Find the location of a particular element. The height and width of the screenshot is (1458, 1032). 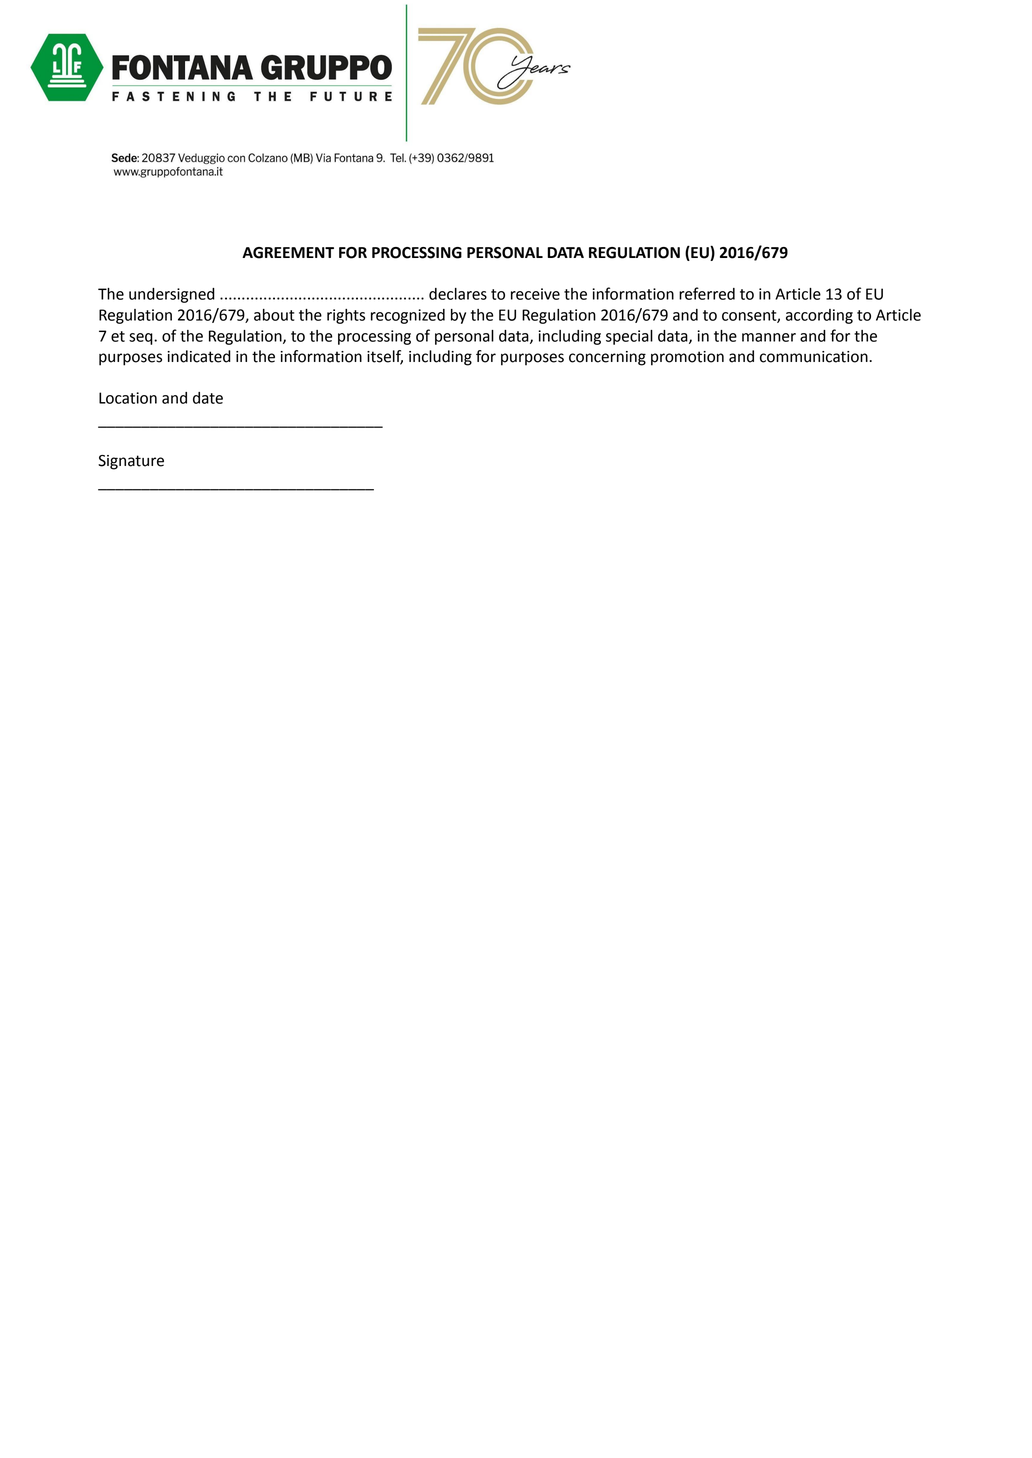

communication is located at coordinates (815, 357).
